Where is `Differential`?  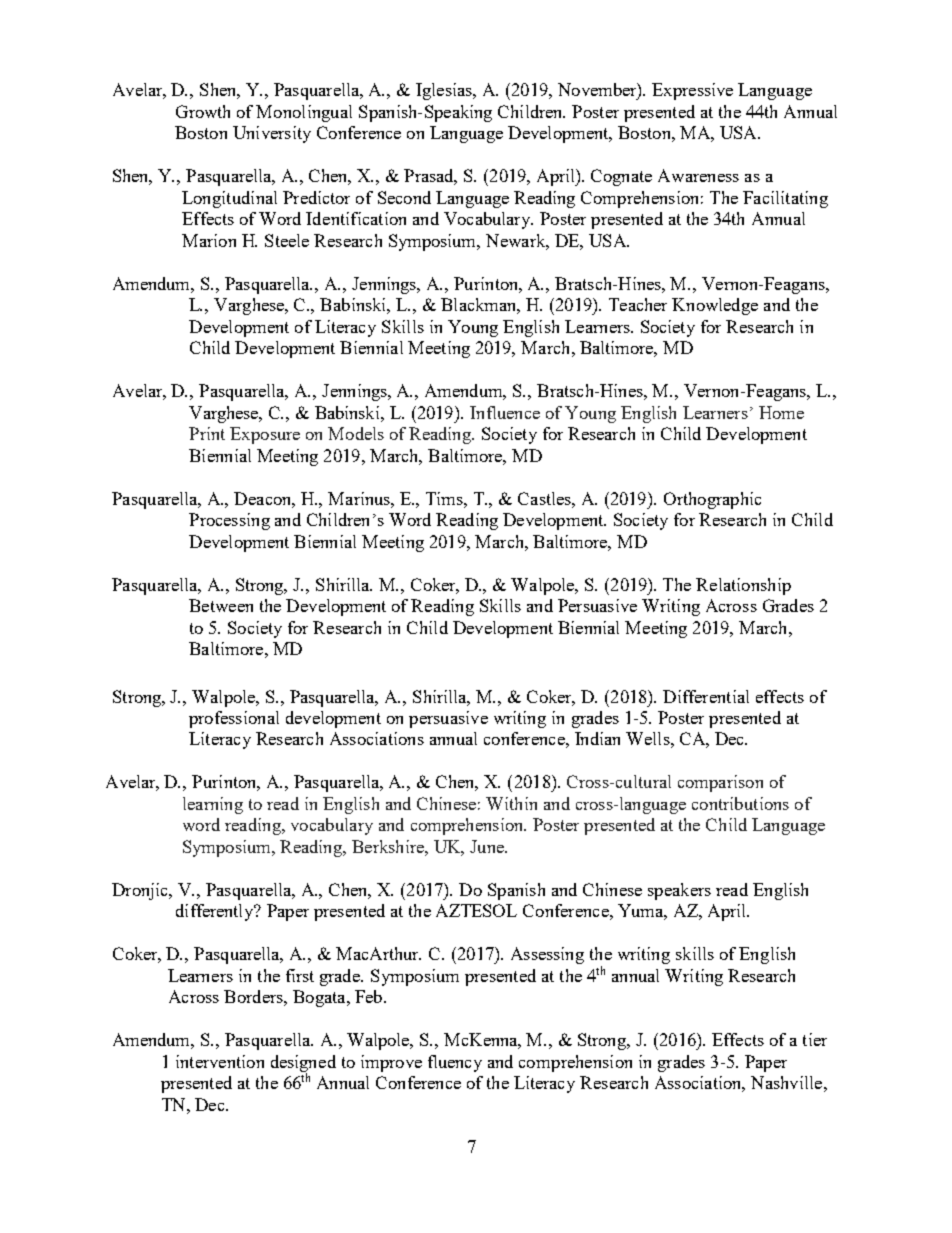 Differential is located at coordinates (706, 696).
